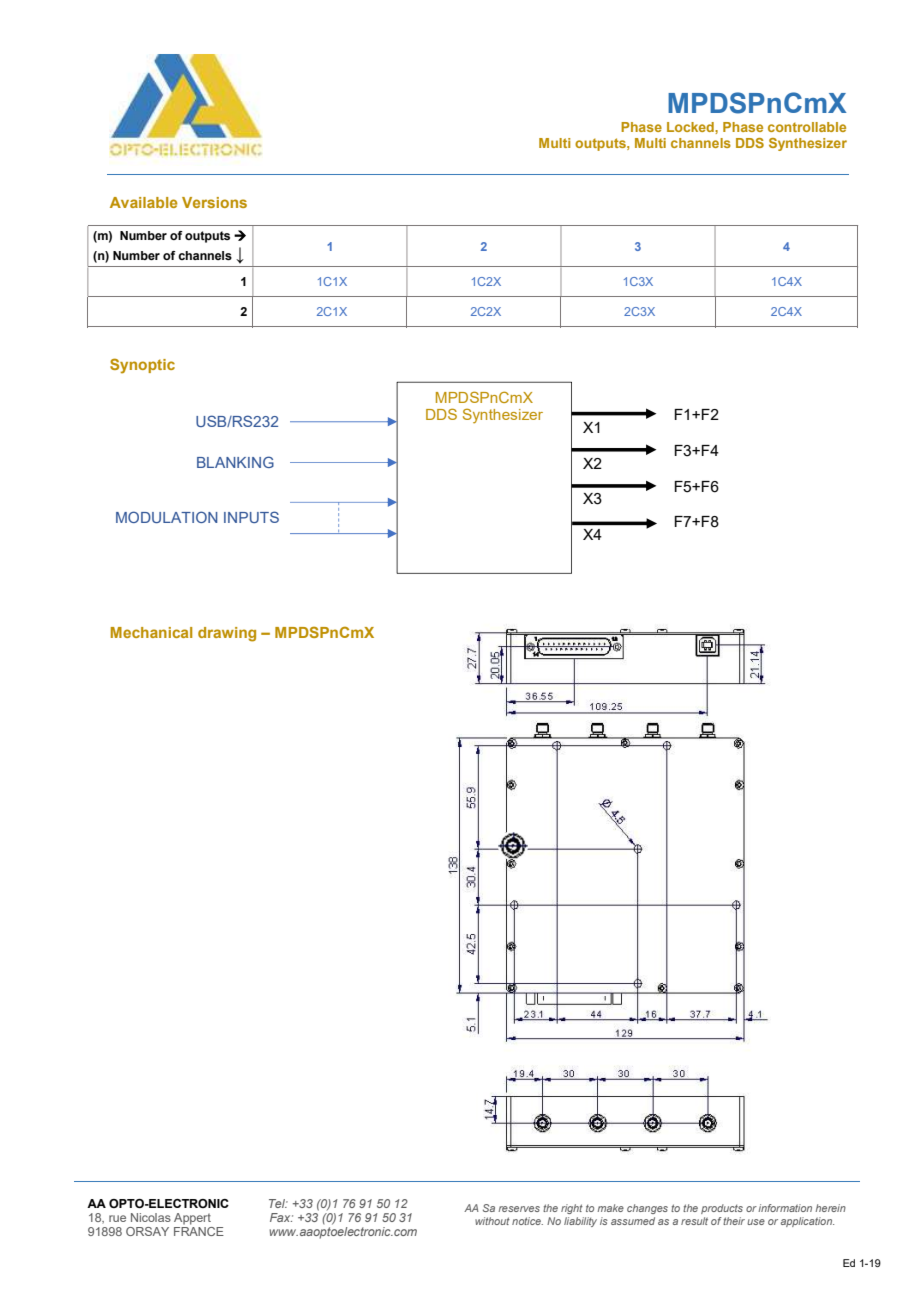 The height and width of the document is (1308, 924). What do you see at coordinates (807, 127) in the document?
I see `controllable` at bounding box center [807, 127].
